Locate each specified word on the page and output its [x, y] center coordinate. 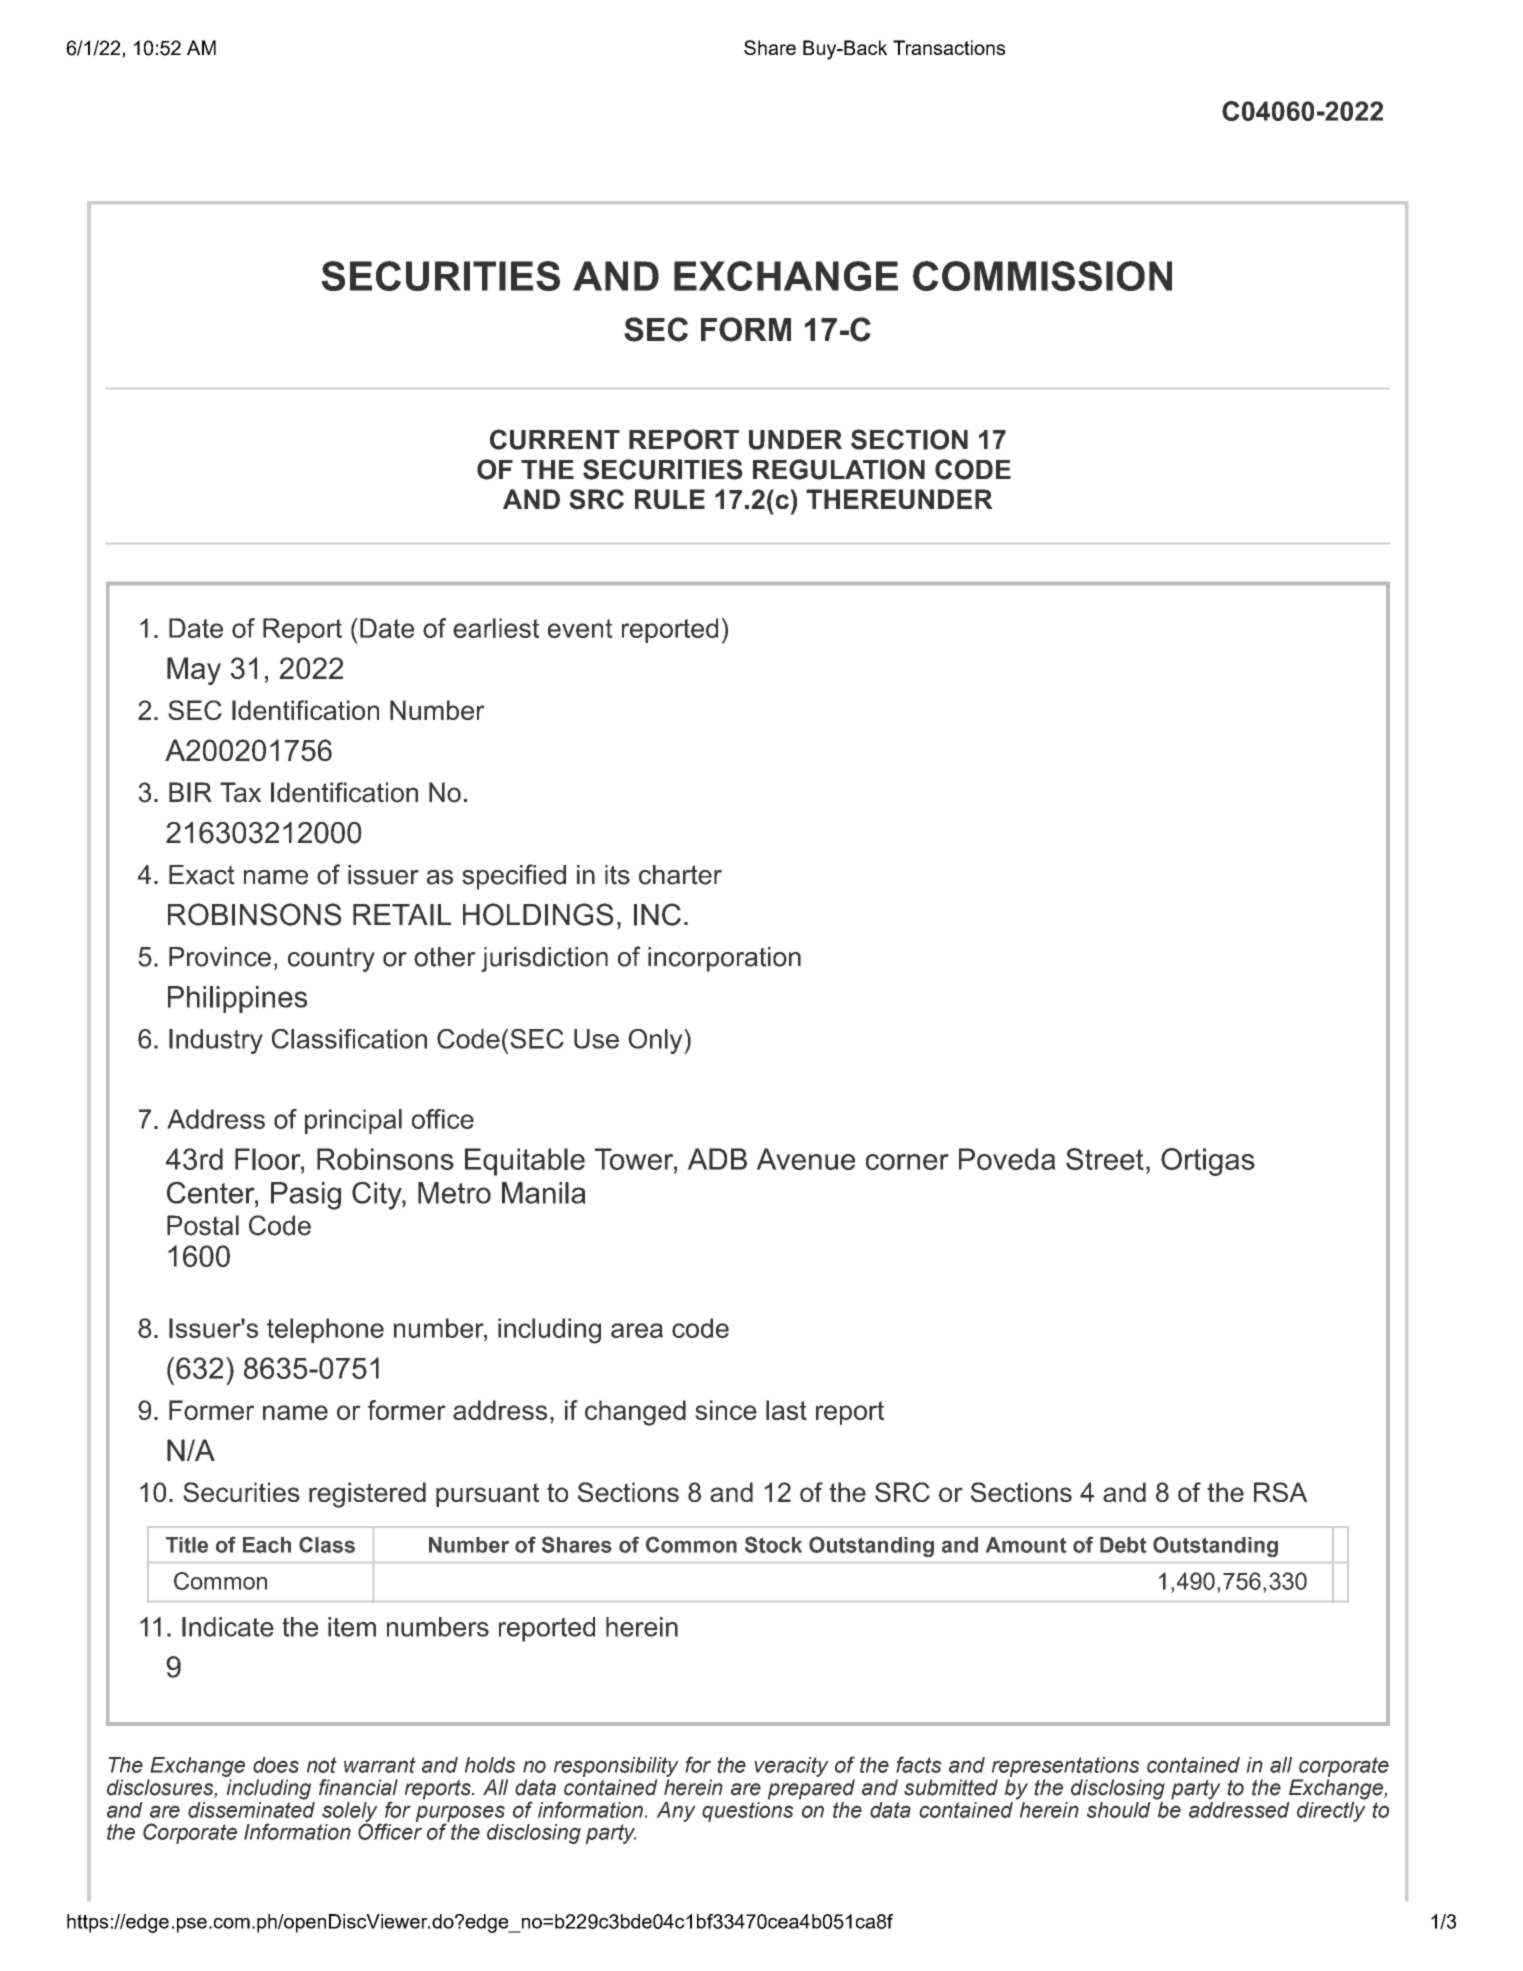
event [580, 628]
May [194, 671]
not [322, 1765]
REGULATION [839, 469]
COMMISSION [1042, 276]
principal [353, 1121]
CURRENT [555, 439]
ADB [717, 1159]
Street [1105, 1159]
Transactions [949, 47]
